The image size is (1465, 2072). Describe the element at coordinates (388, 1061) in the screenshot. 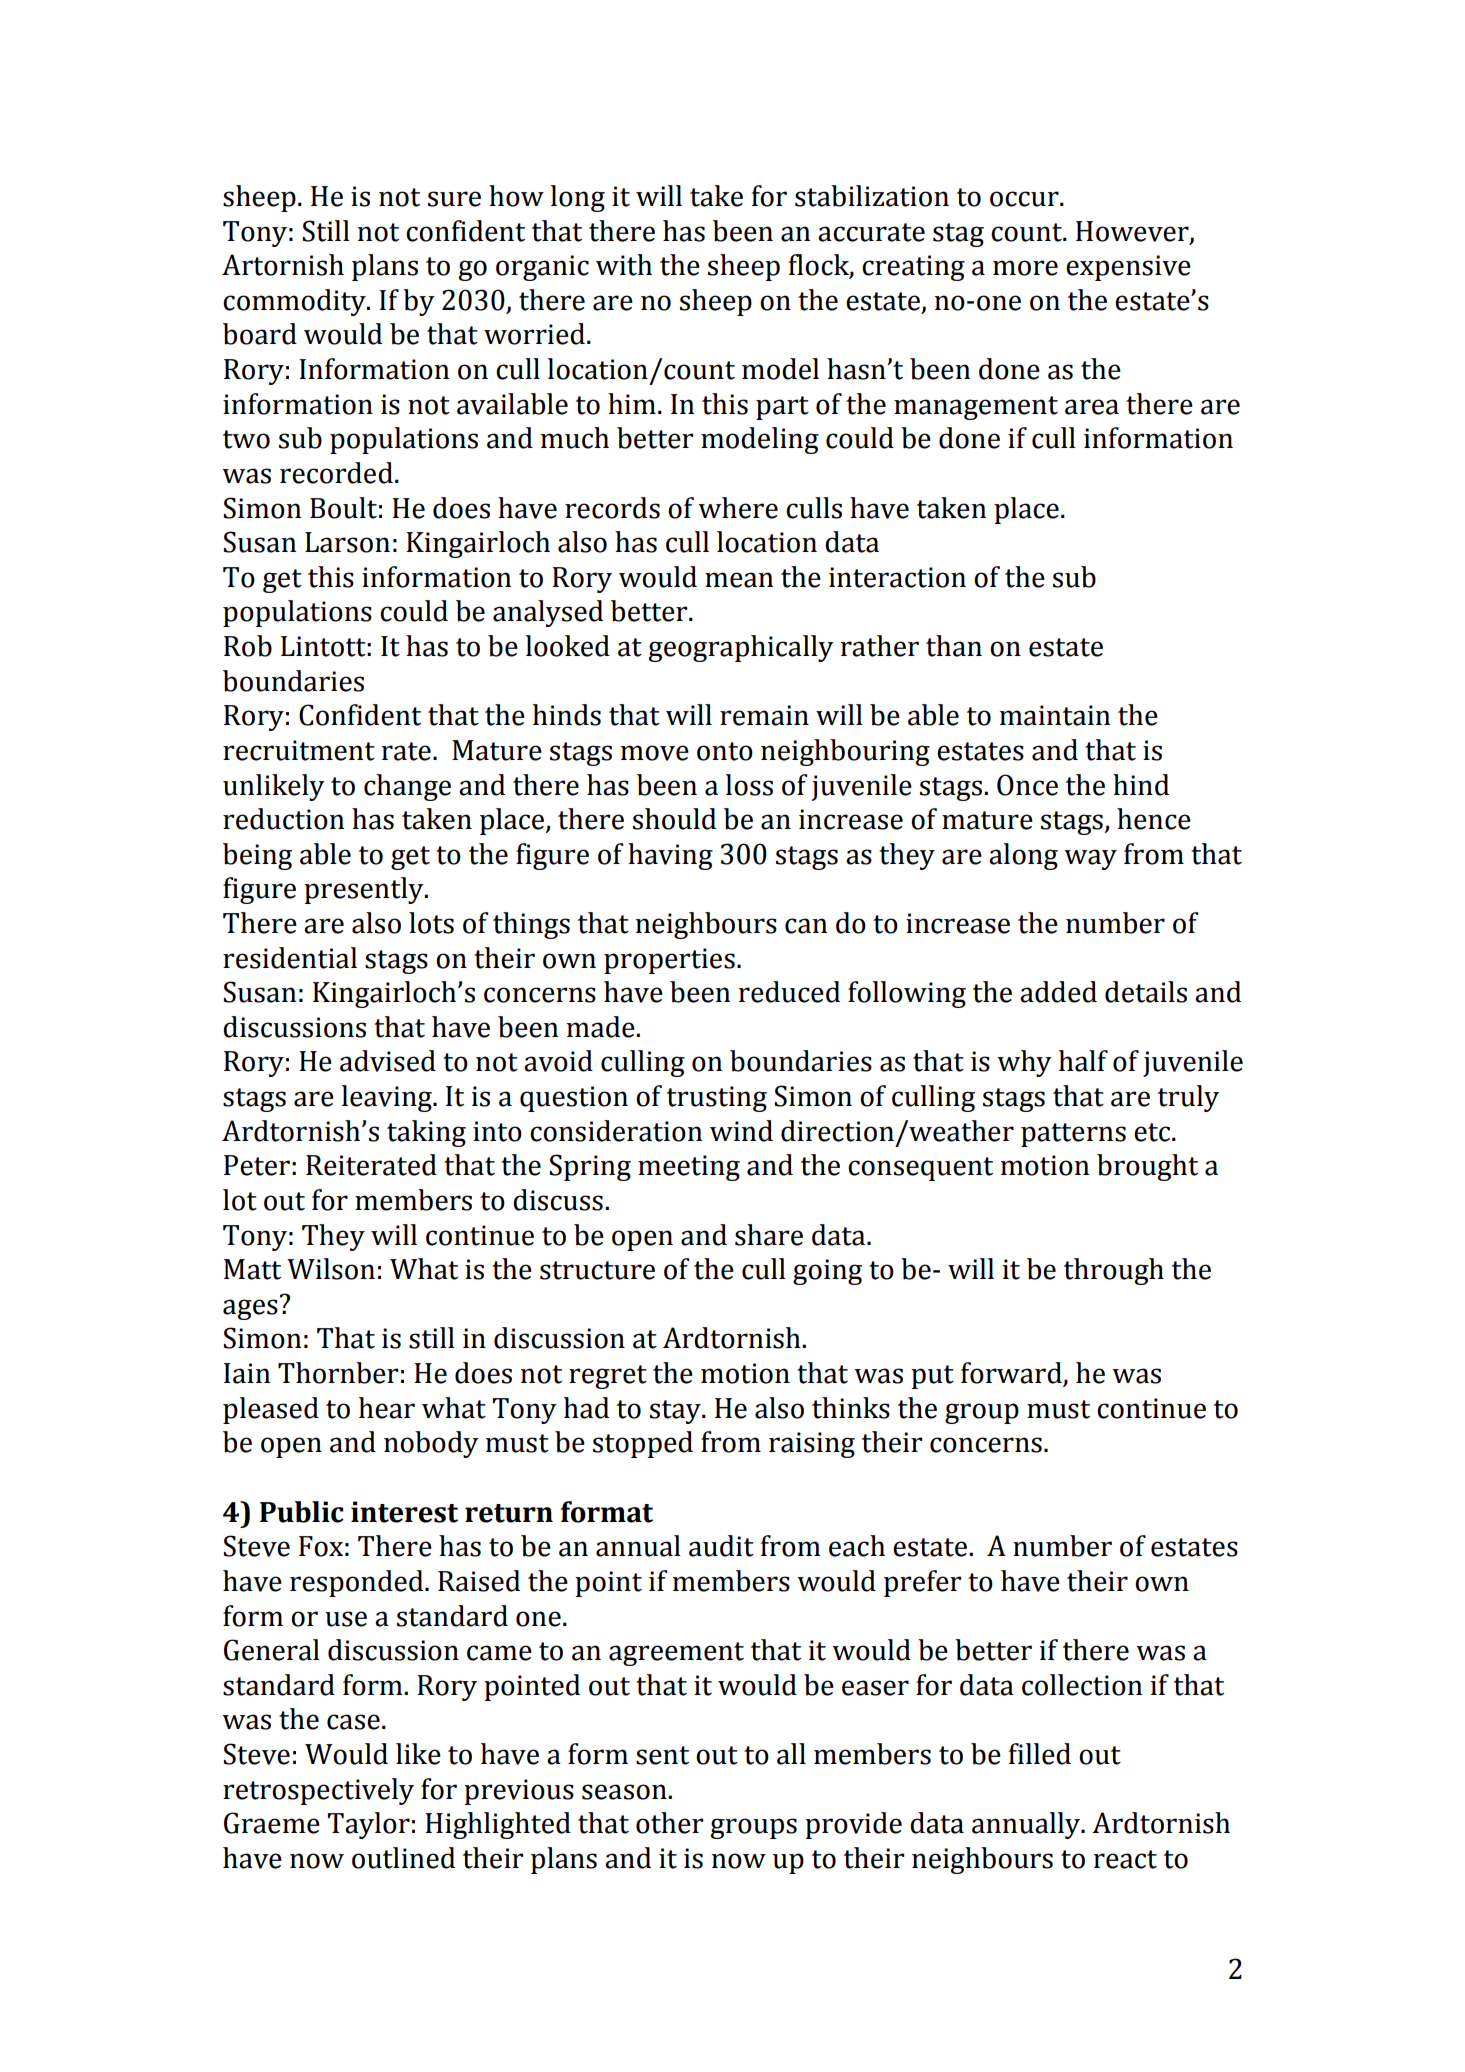

I see `advised` at that location.
